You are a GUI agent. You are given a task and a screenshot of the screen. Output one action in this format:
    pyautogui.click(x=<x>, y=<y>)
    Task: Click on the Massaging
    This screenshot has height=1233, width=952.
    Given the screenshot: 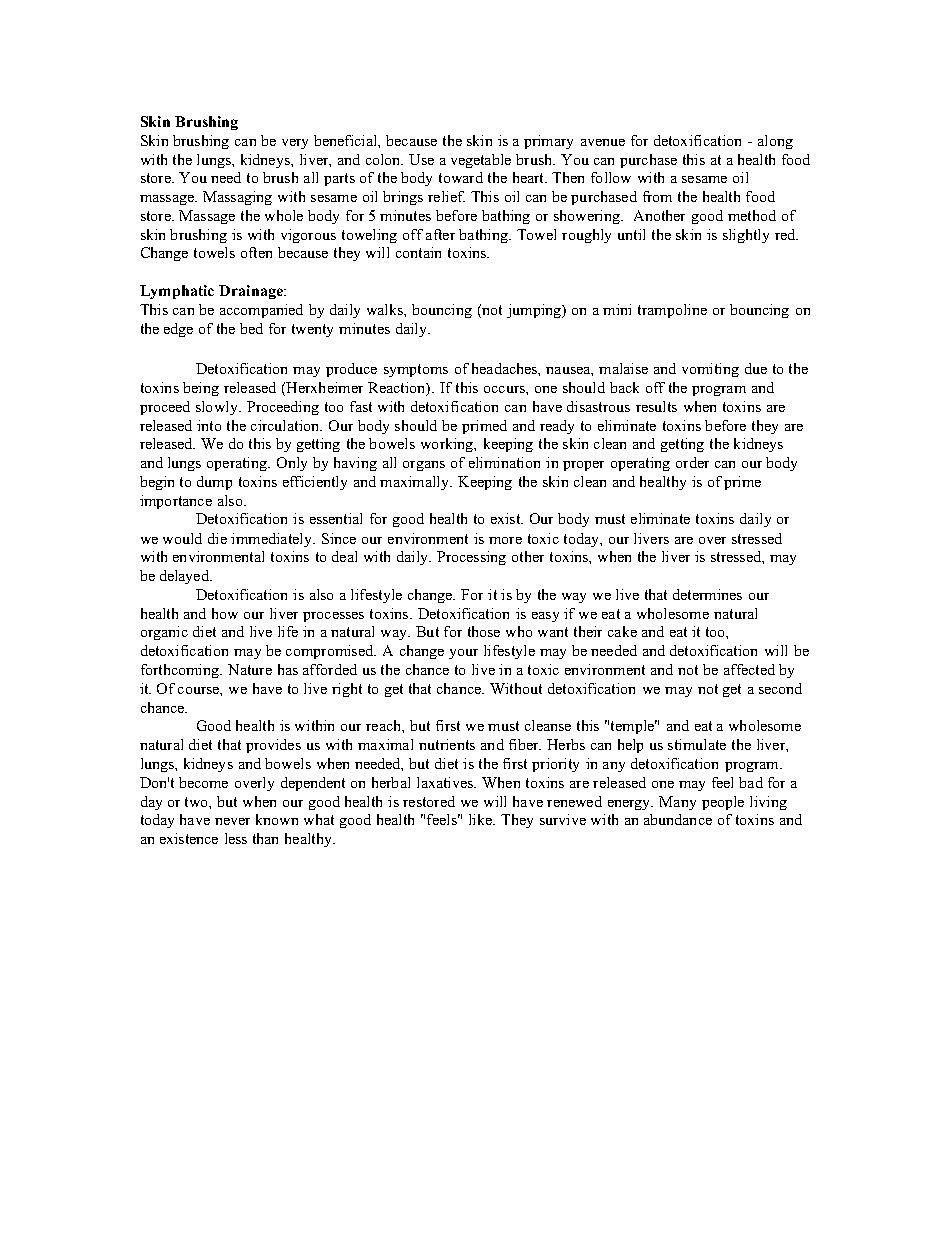 What is the action you would take?
    pyautogui.click(x=237, y=198)
